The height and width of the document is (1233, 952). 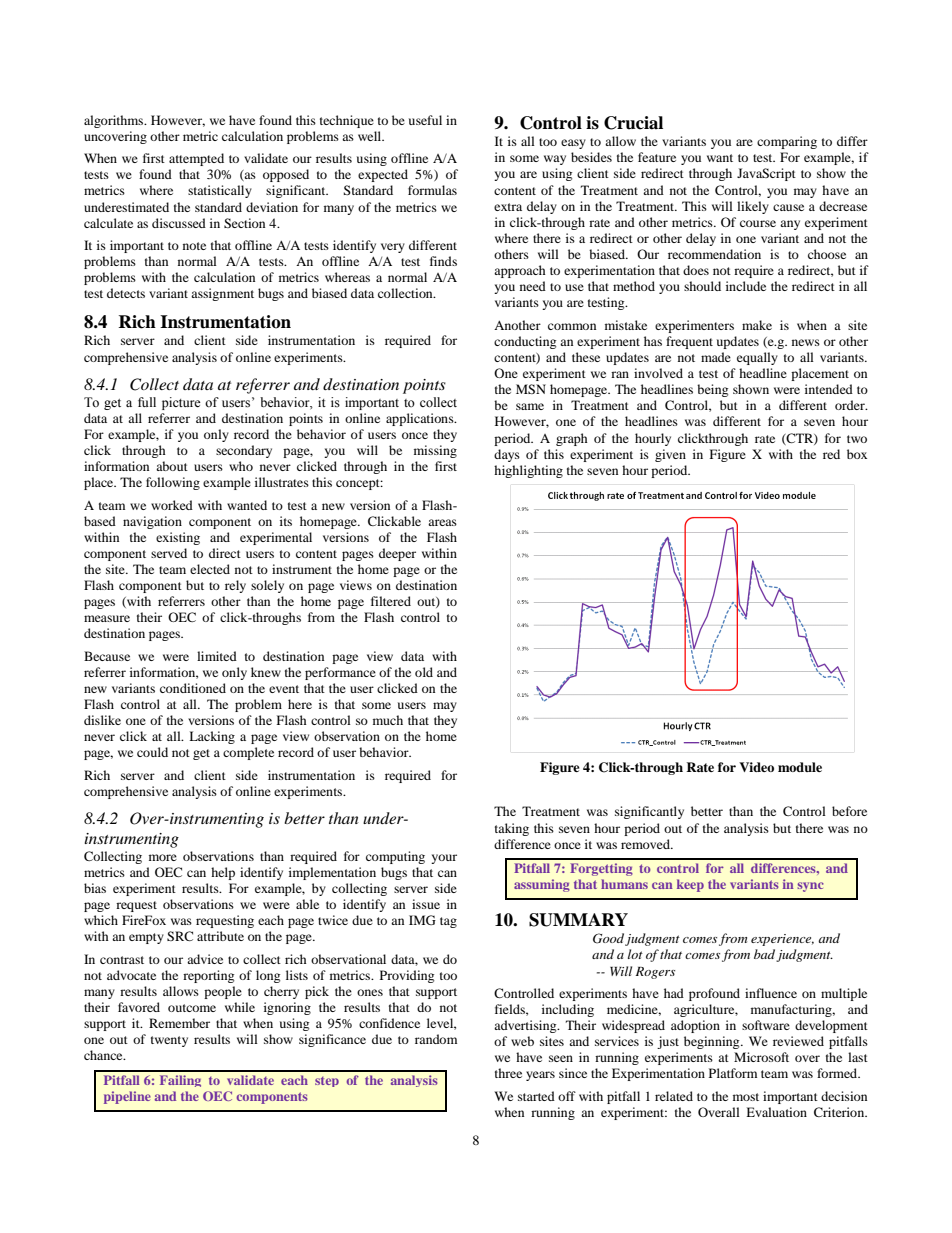 What do you see at coordinates (757, 358) in the document?
I see `equally` at bounding box center [757, 358].
